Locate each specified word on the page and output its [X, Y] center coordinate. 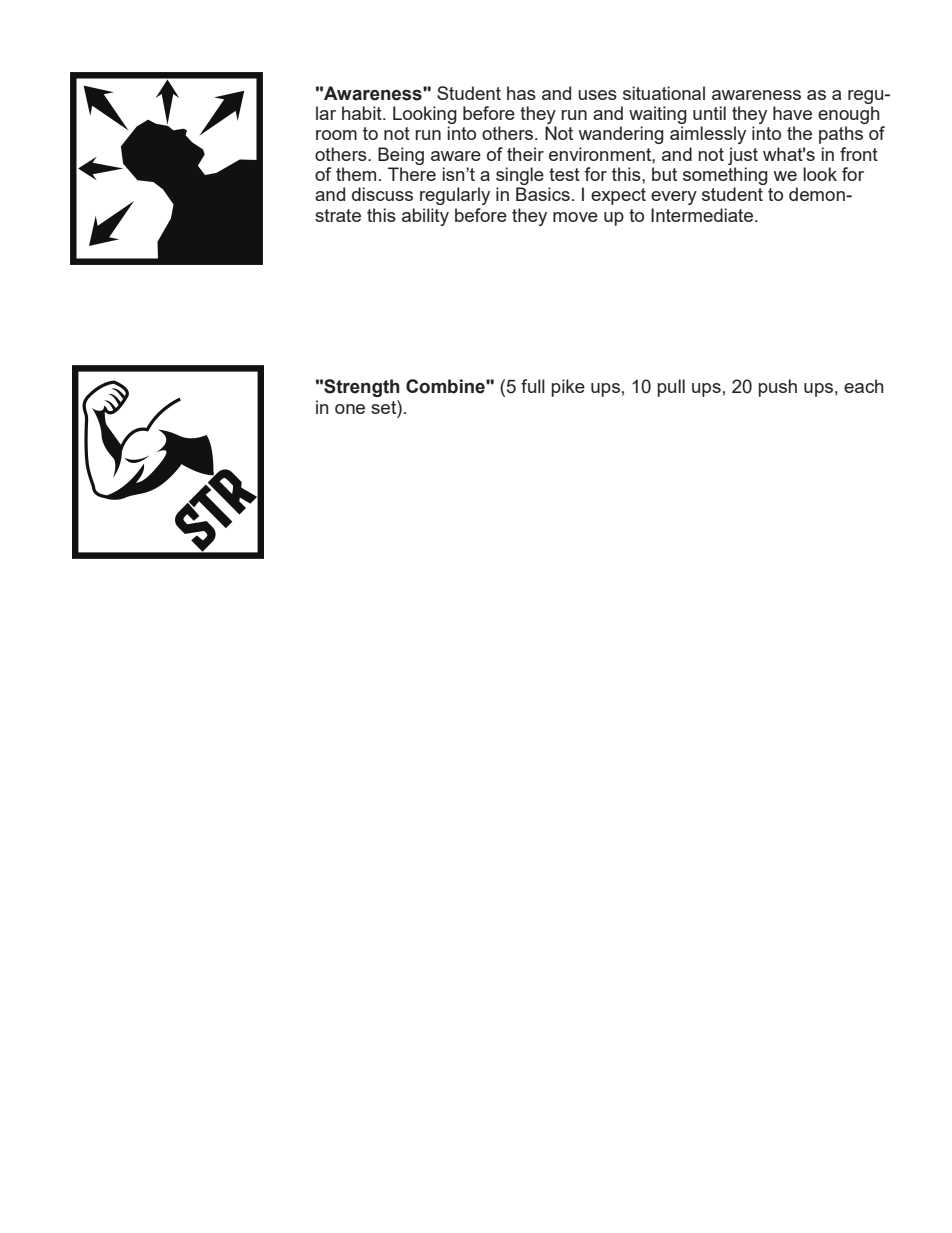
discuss [382, 194]
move [575, 217]
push [778, 388]
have [792, 113]
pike [568, 388]
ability [425, 217]
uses [597, 95]
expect [618, 196]
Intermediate [703, 215]
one [350, 409]
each [864, 386]
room [336, 135]
